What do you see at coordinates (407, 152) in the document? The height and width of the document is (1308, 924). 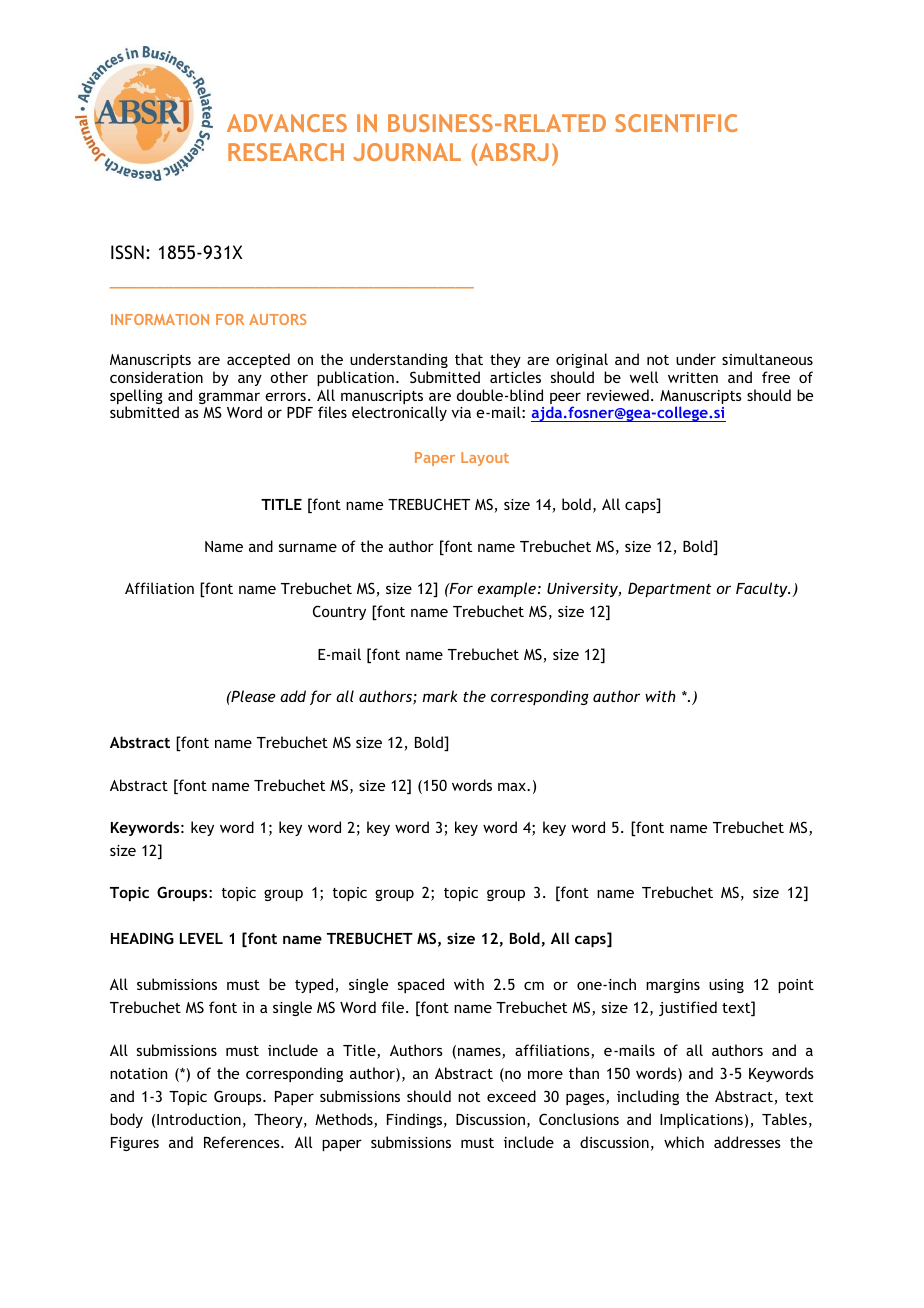 I see `JOURNAL` at bounding box center [407, 152].
